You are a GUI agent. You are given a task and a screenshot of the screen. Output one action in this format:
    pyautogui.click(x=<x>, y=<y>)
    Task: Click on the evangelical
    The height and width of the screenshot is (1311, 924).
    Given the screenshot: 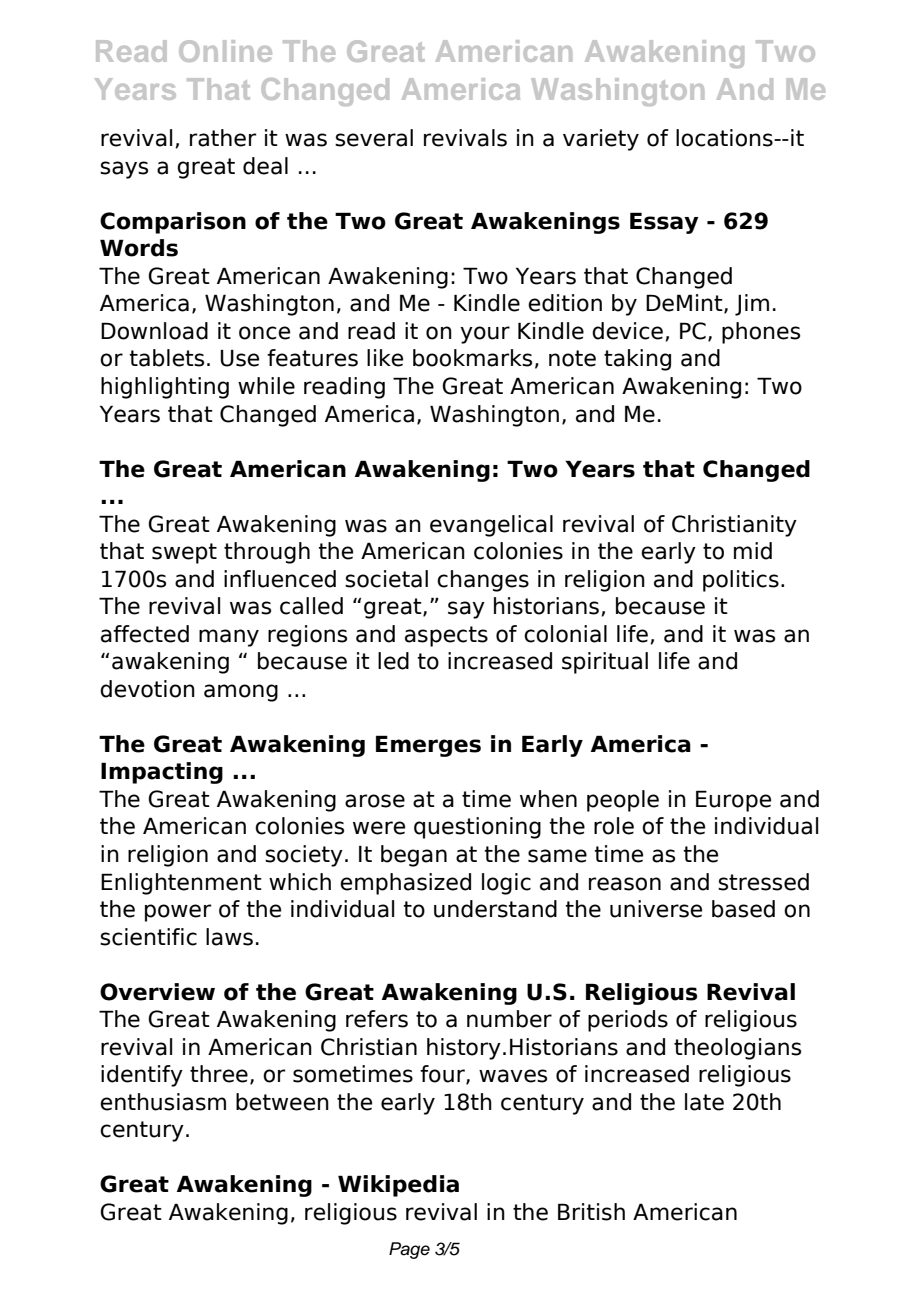 What is the action you would take?
    pyautogui.click(x=491, y=526)
